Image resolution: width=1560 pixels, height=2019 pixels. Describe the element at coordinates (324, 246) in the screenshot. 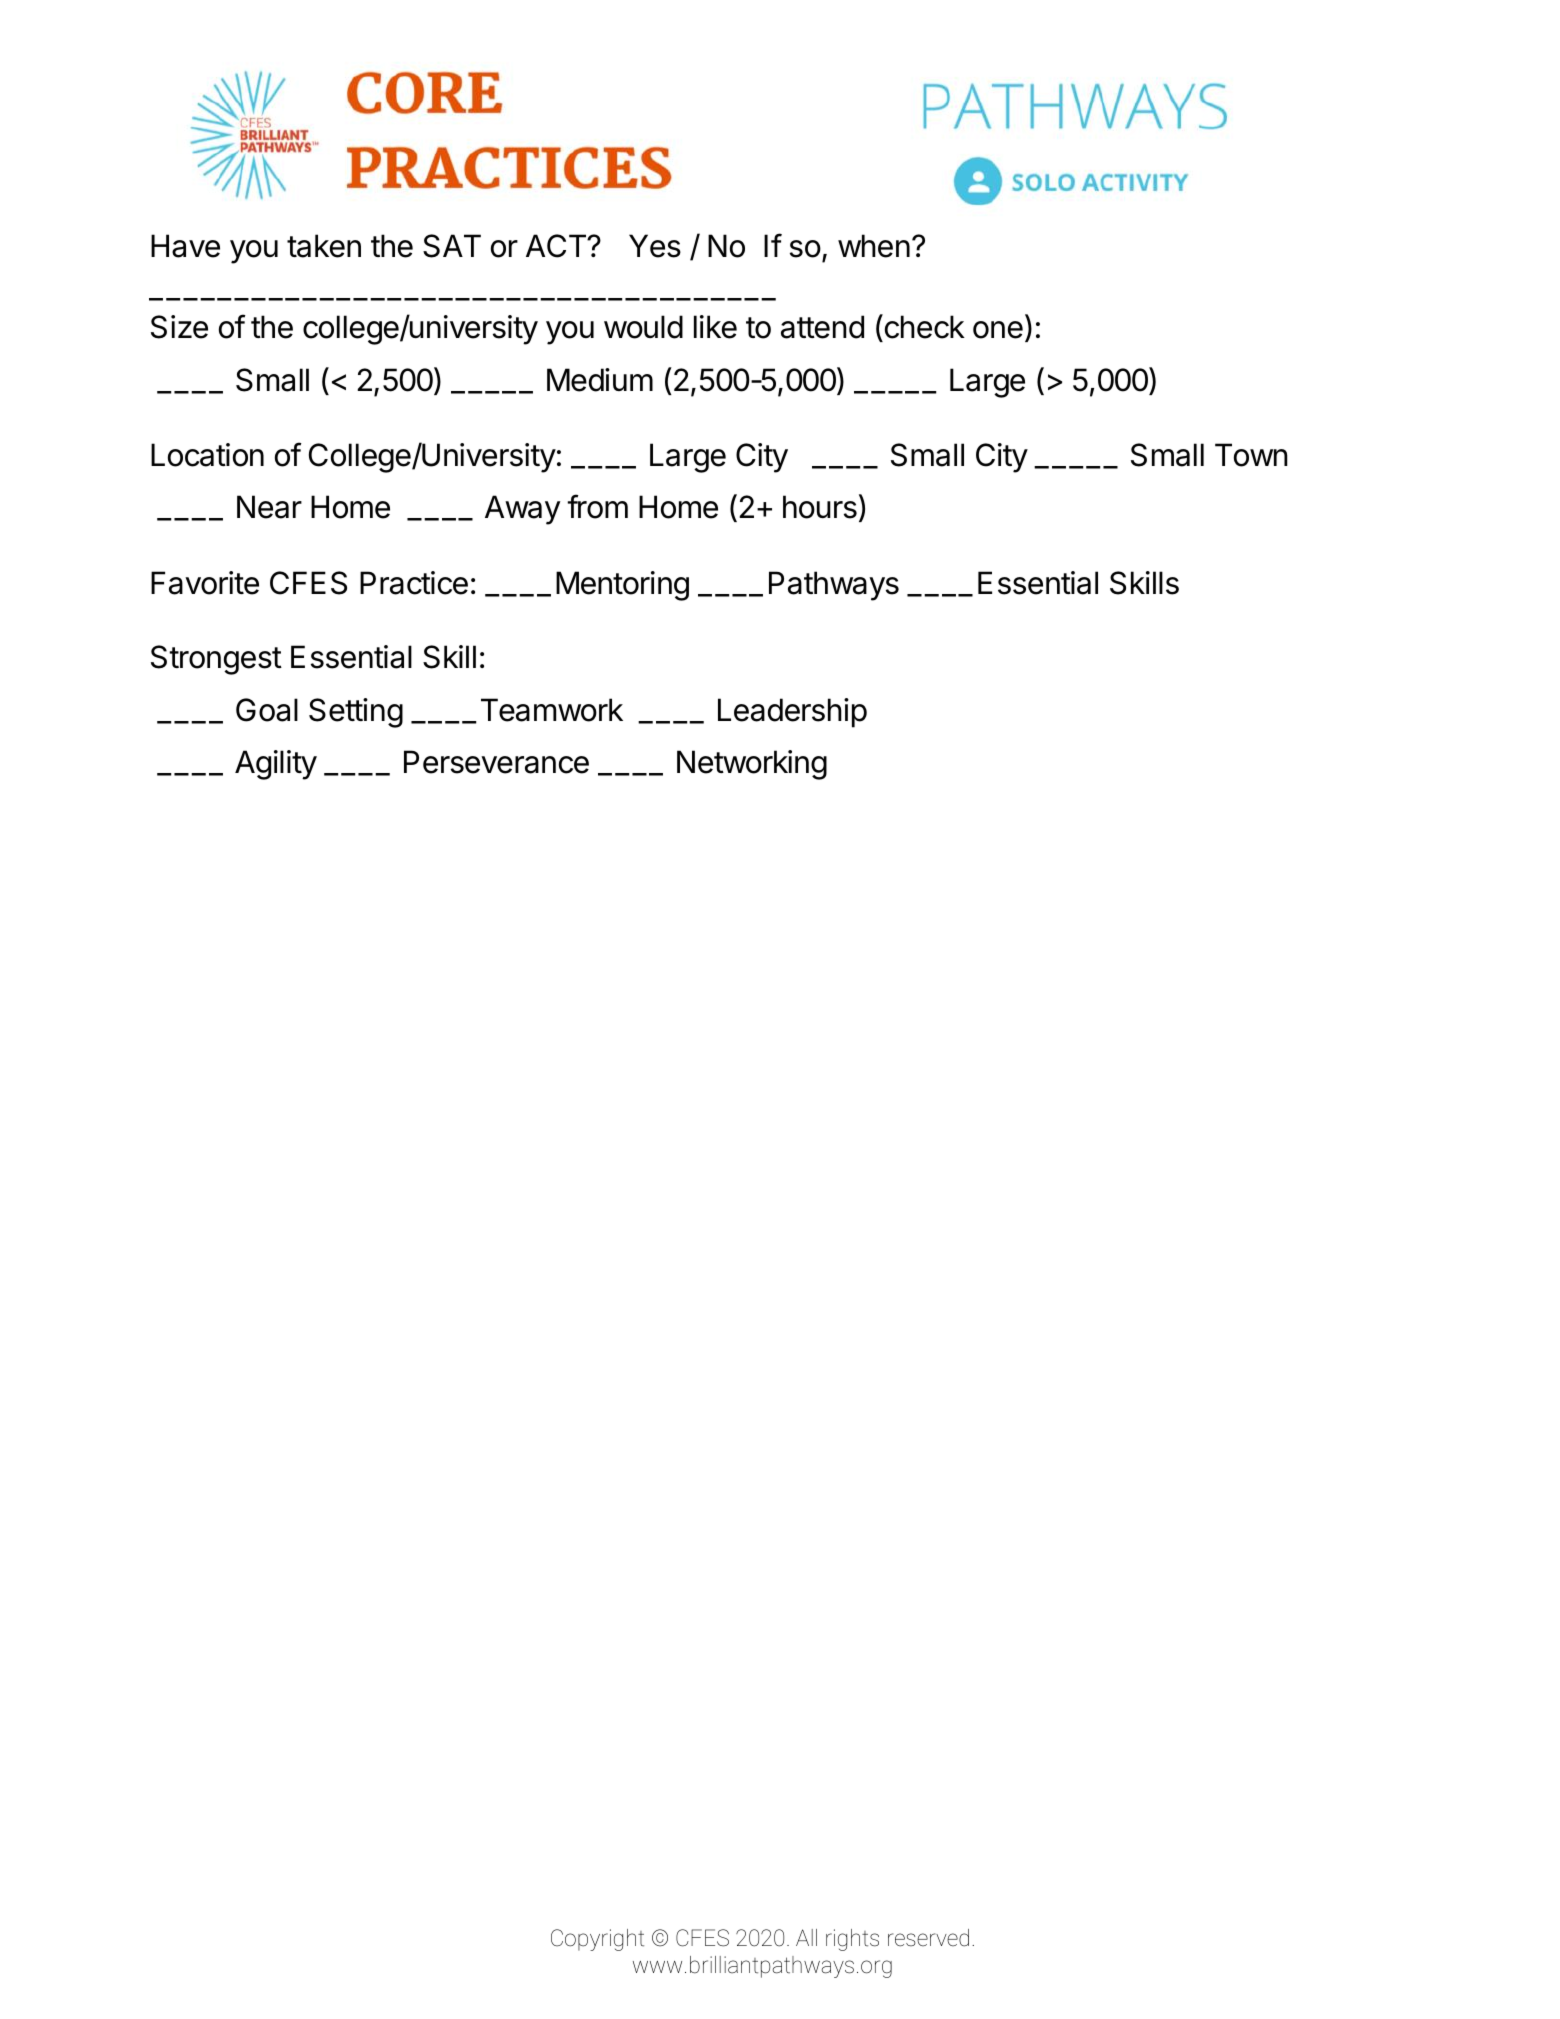

I see `taken` at that location.
